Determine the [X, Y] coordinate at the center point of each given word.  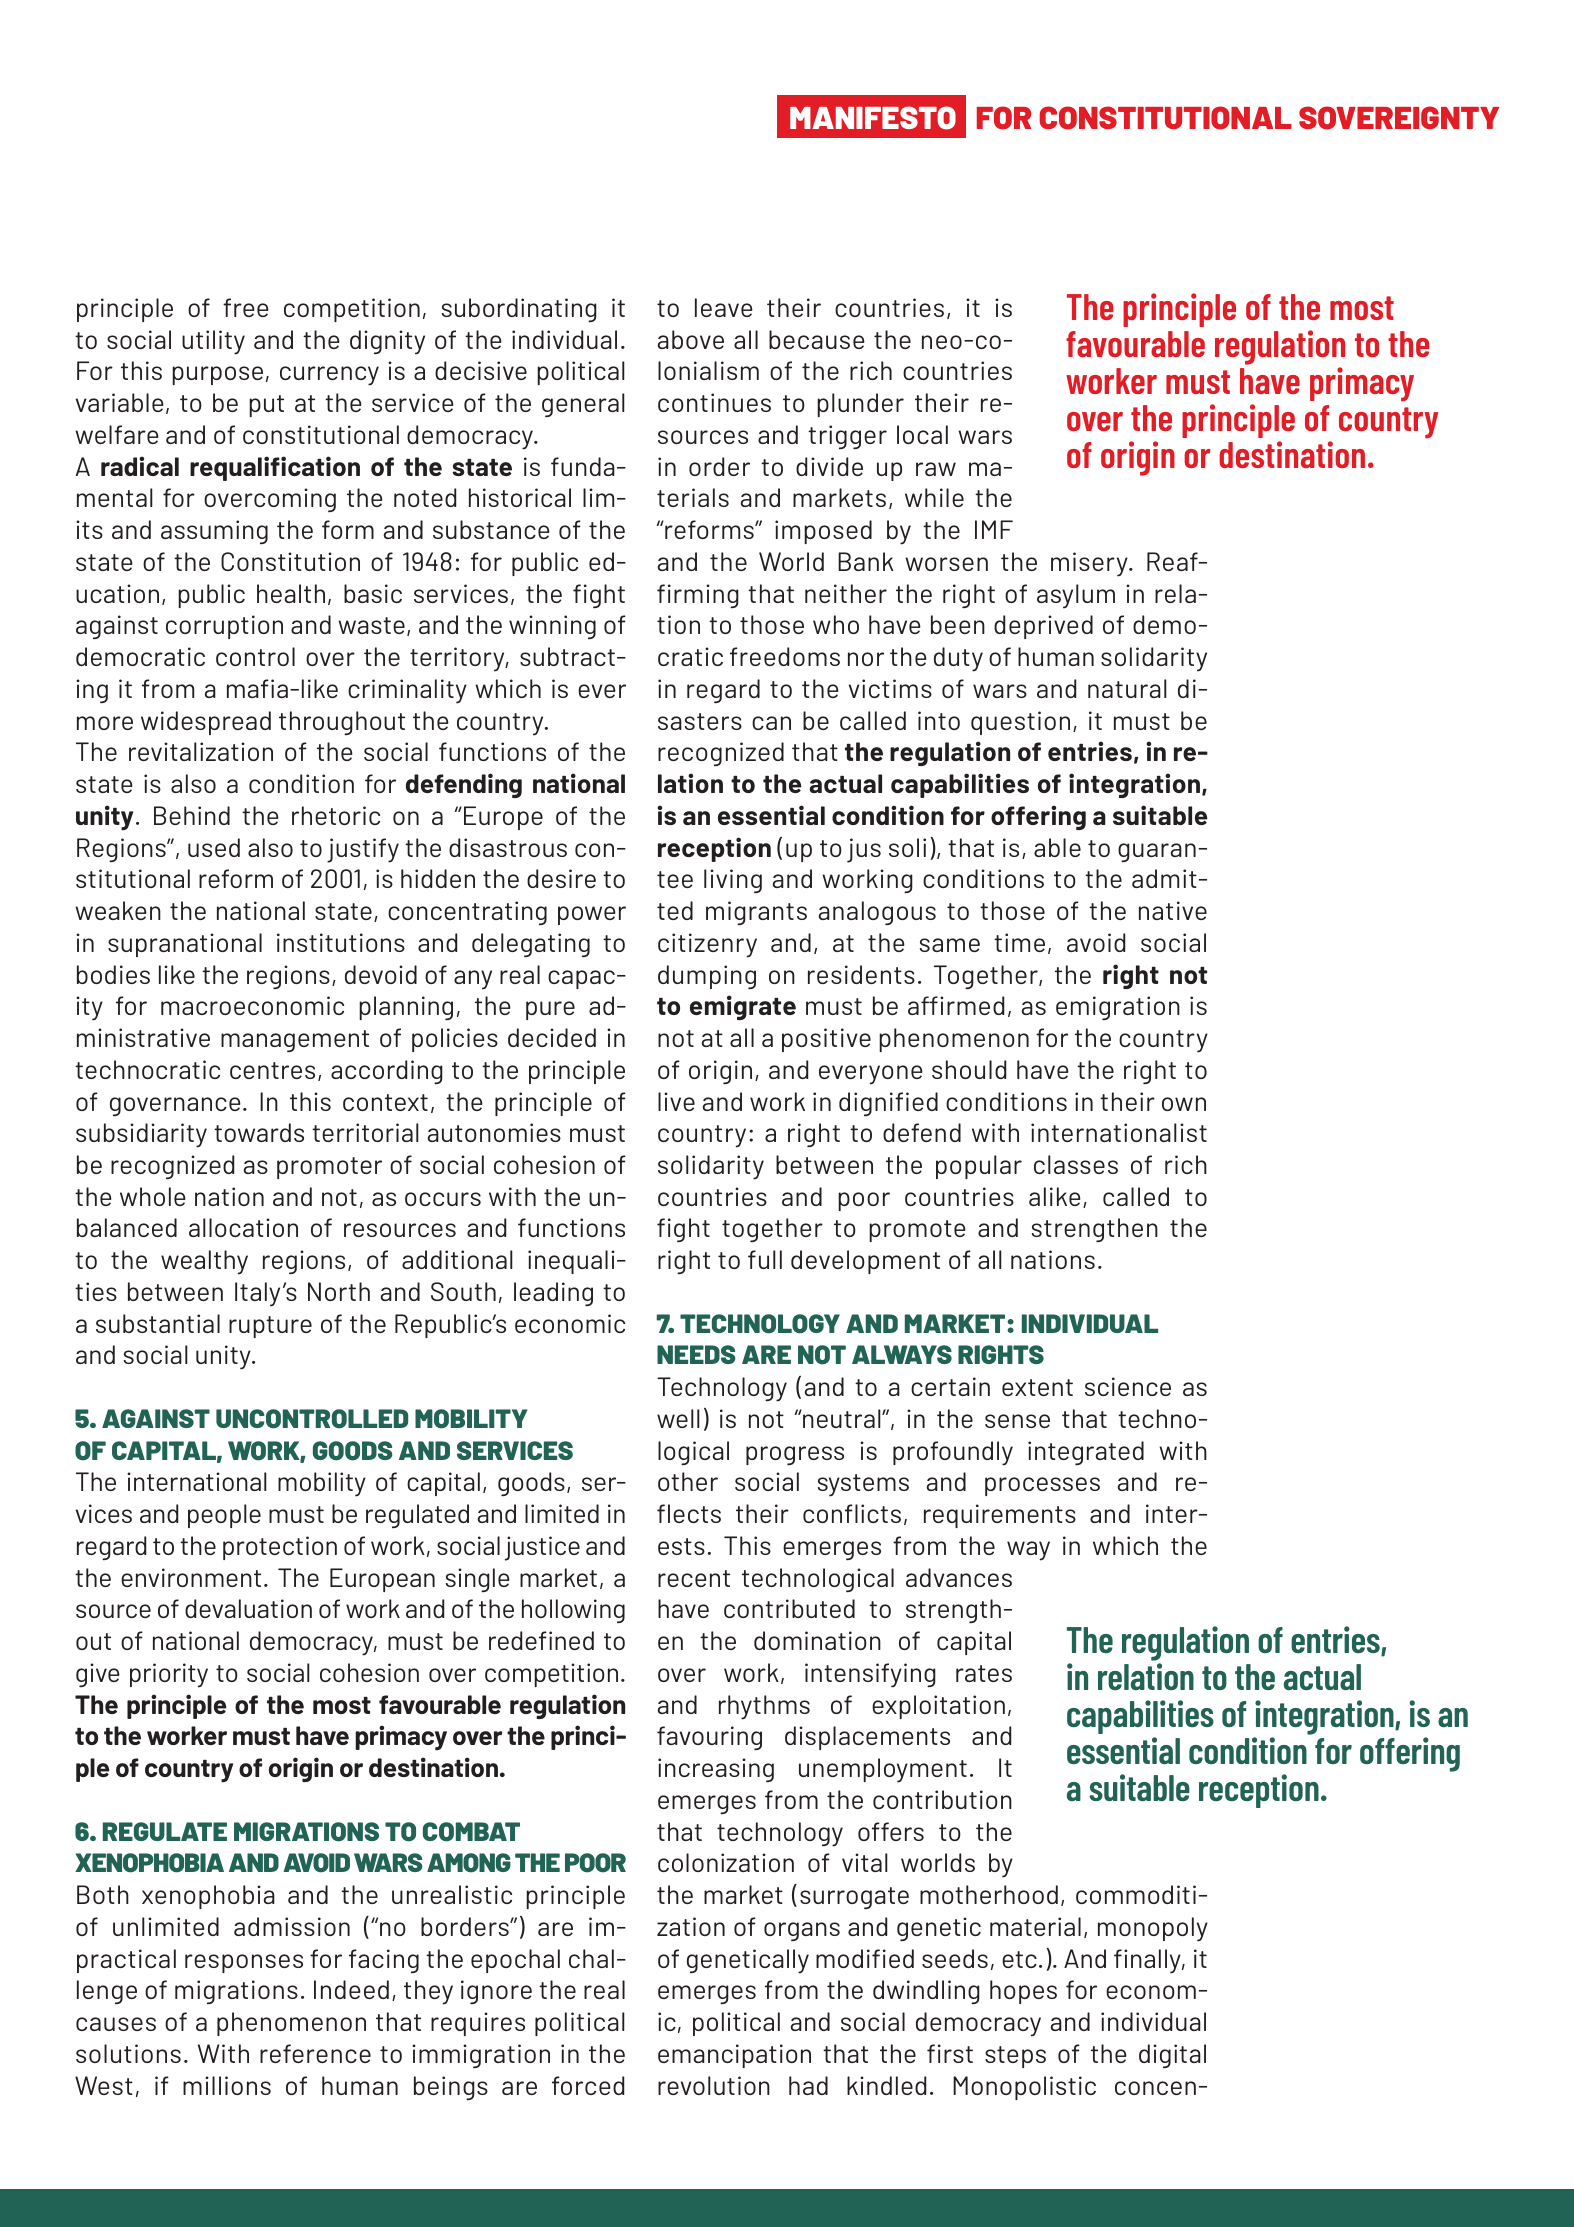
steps [1015, 2057]
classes [1076, 1164]
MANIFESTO [873, 118]
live [676, 1101]
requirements [1000, 1516]
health [291, 593]
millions [227, 2085]
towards [259, 1132]
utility [213, 342]
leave [724, 307]
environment [191, 1577]
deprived [1043, 627]
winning [552, 627]
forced [588, 2085]
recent [694, 1578]
